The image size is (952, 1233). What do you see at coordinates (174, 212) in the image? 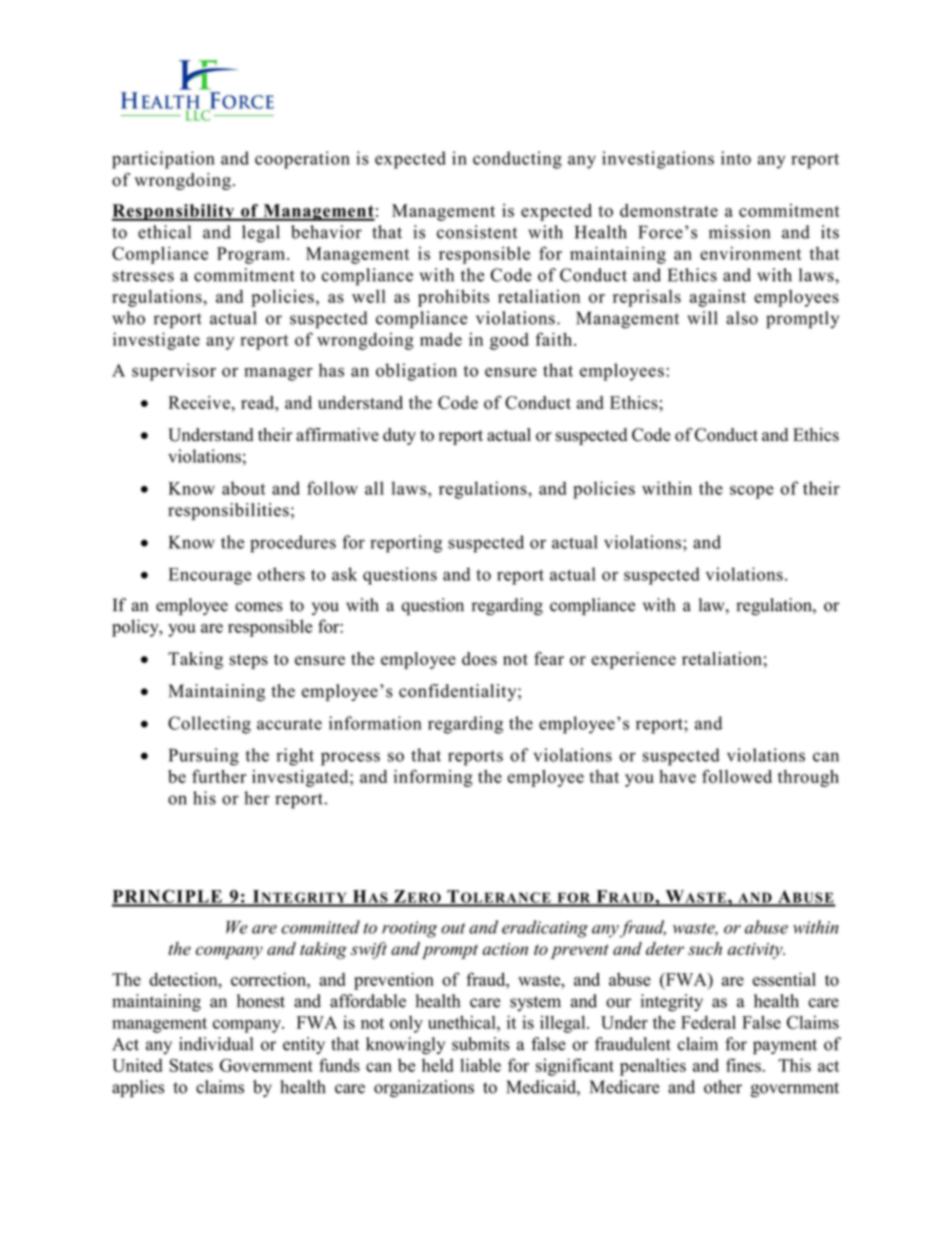
I see `Responsibility` at bounding box center [174, 212].
